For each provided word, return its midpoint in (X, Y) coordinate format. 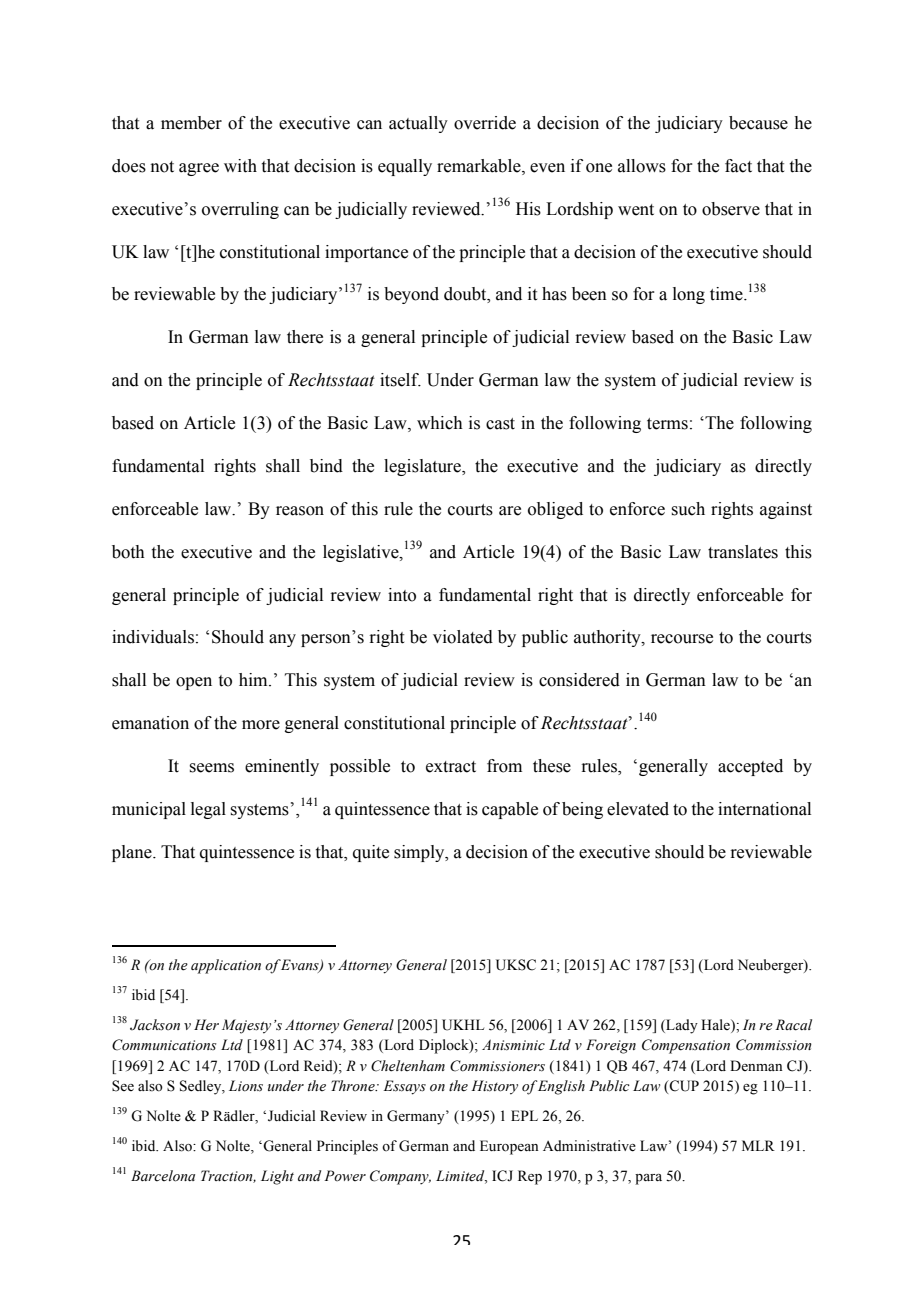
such (688, 509)
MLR (758, 1145)
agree (199, 169)
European (509, 1147)
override (485, 123)
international (764, 809)
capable (510, 810)
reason (300, 511)
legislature (423, 467)
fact (738, 166)
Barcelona (163, 1176)
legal (208, 810)
